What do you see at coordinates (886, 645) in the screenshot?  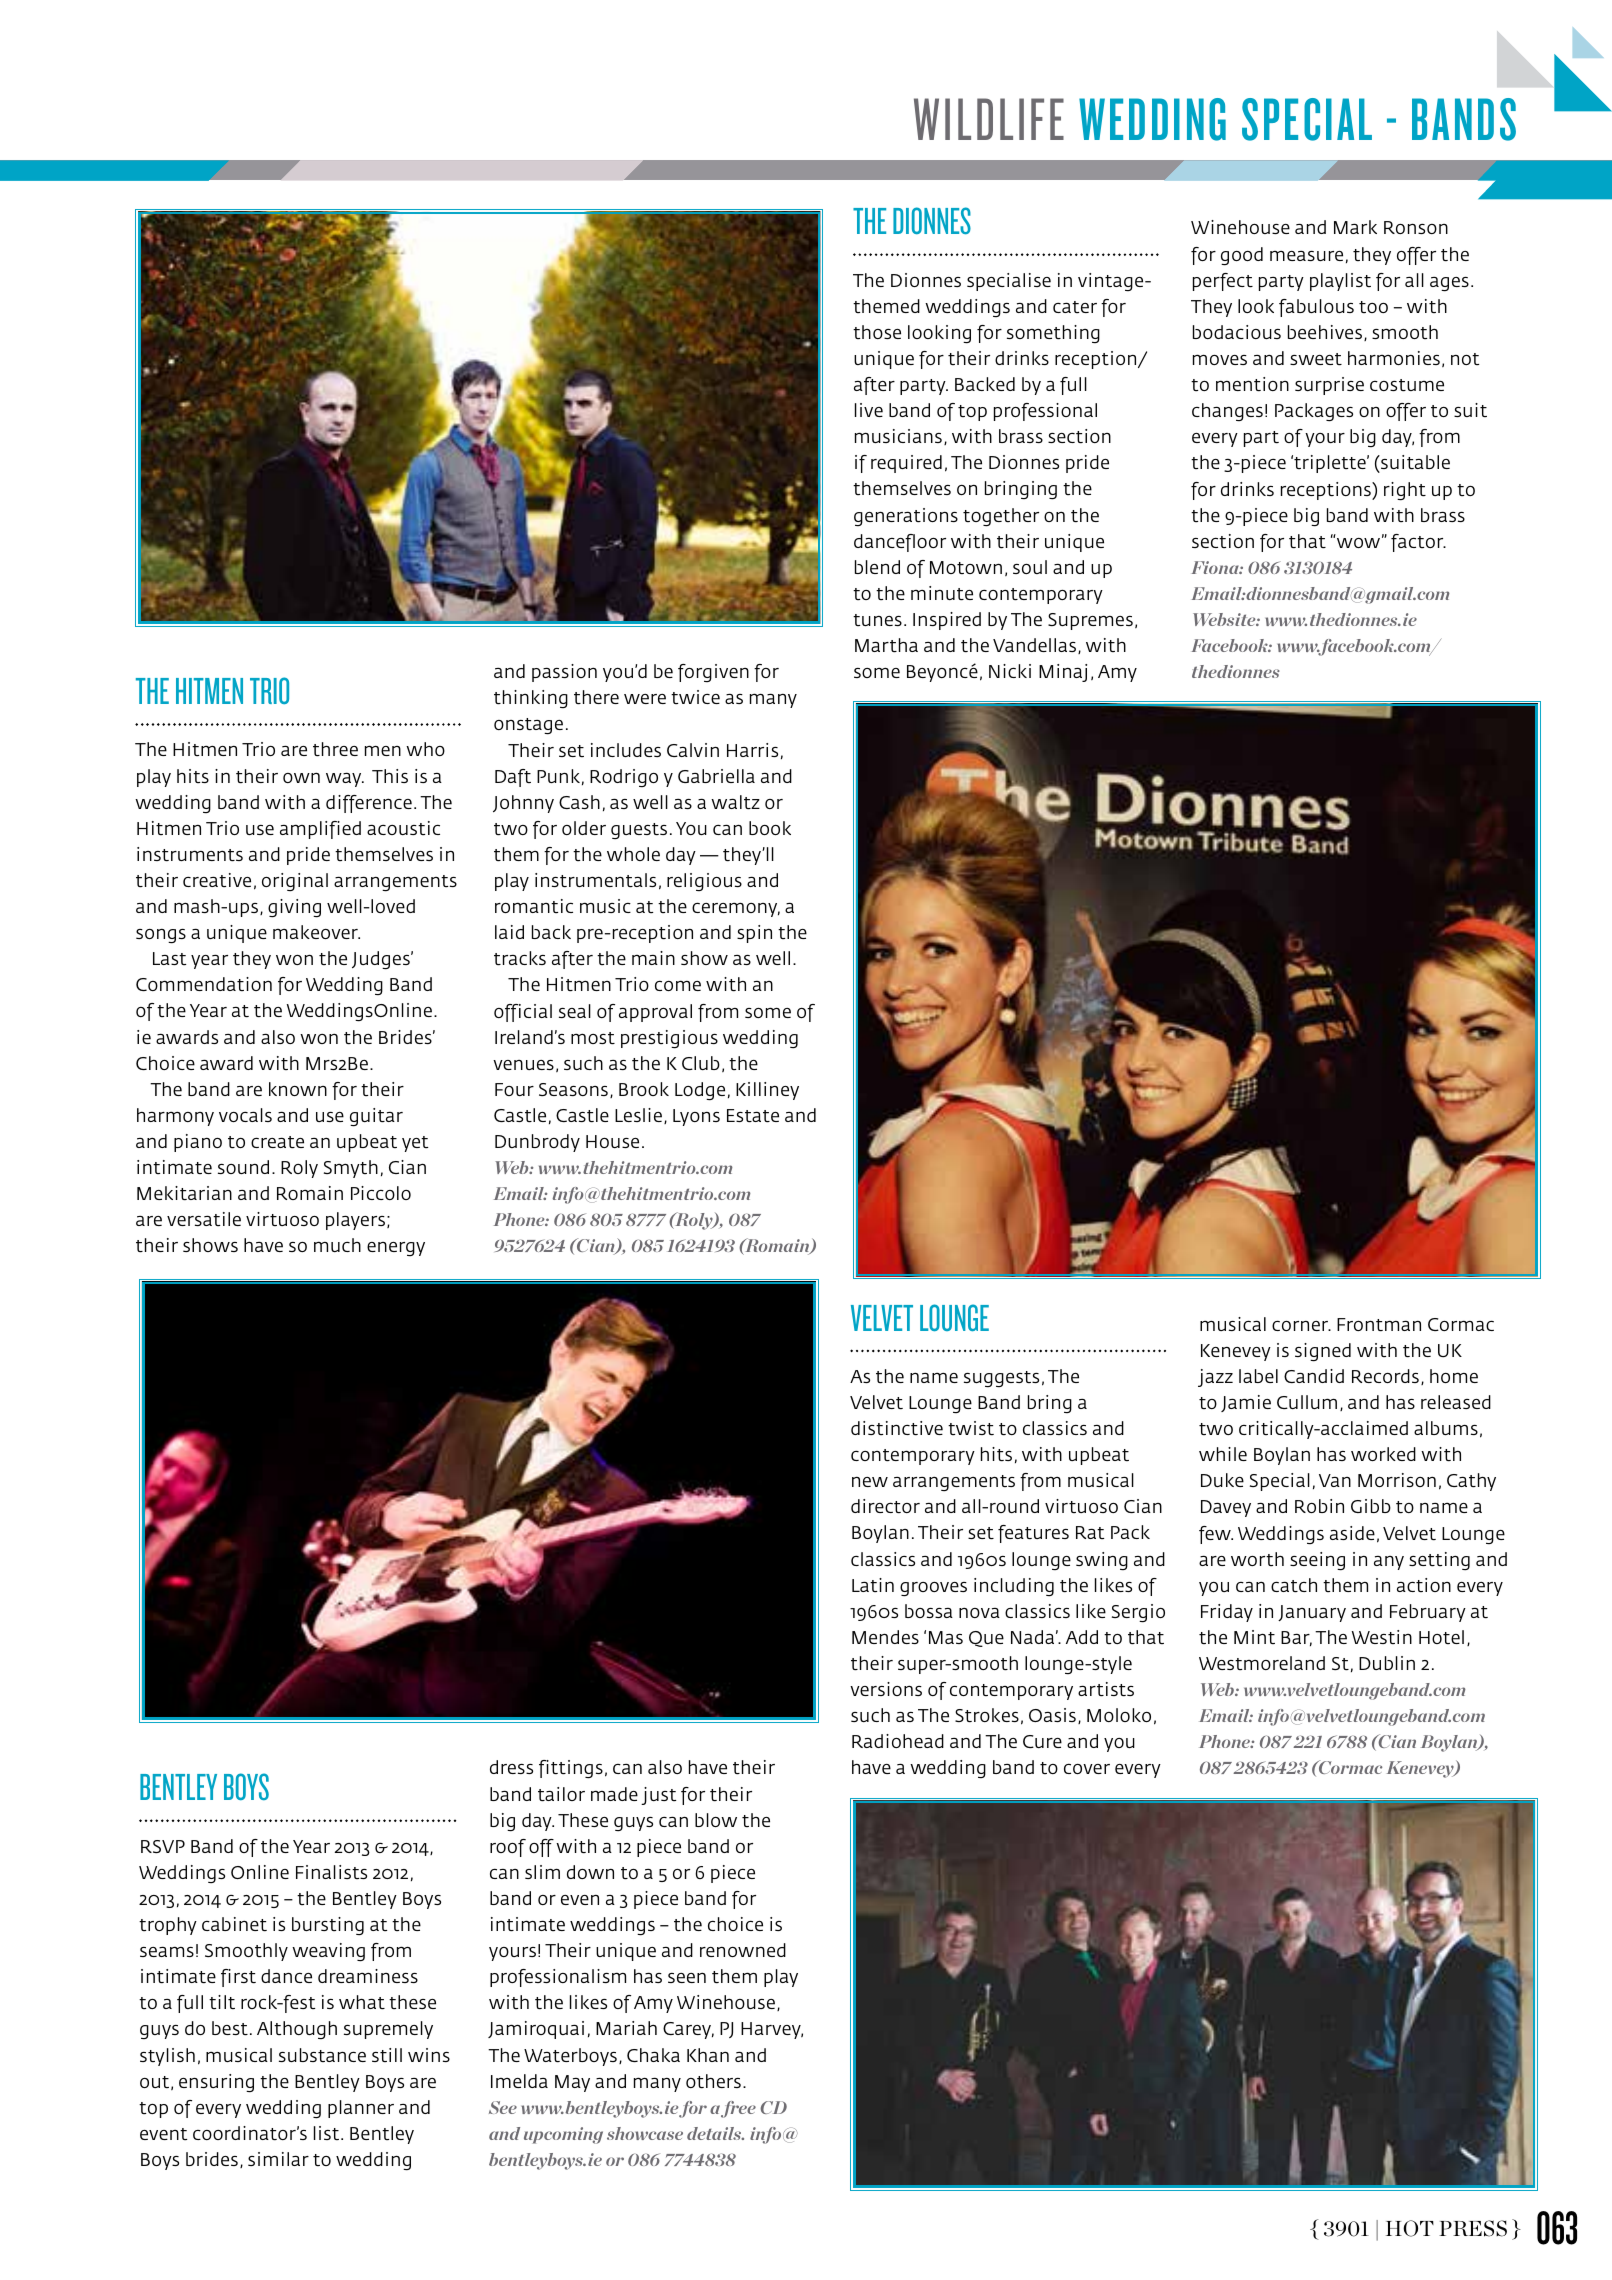 I see `Martha` at bounding box center [886, 645].
